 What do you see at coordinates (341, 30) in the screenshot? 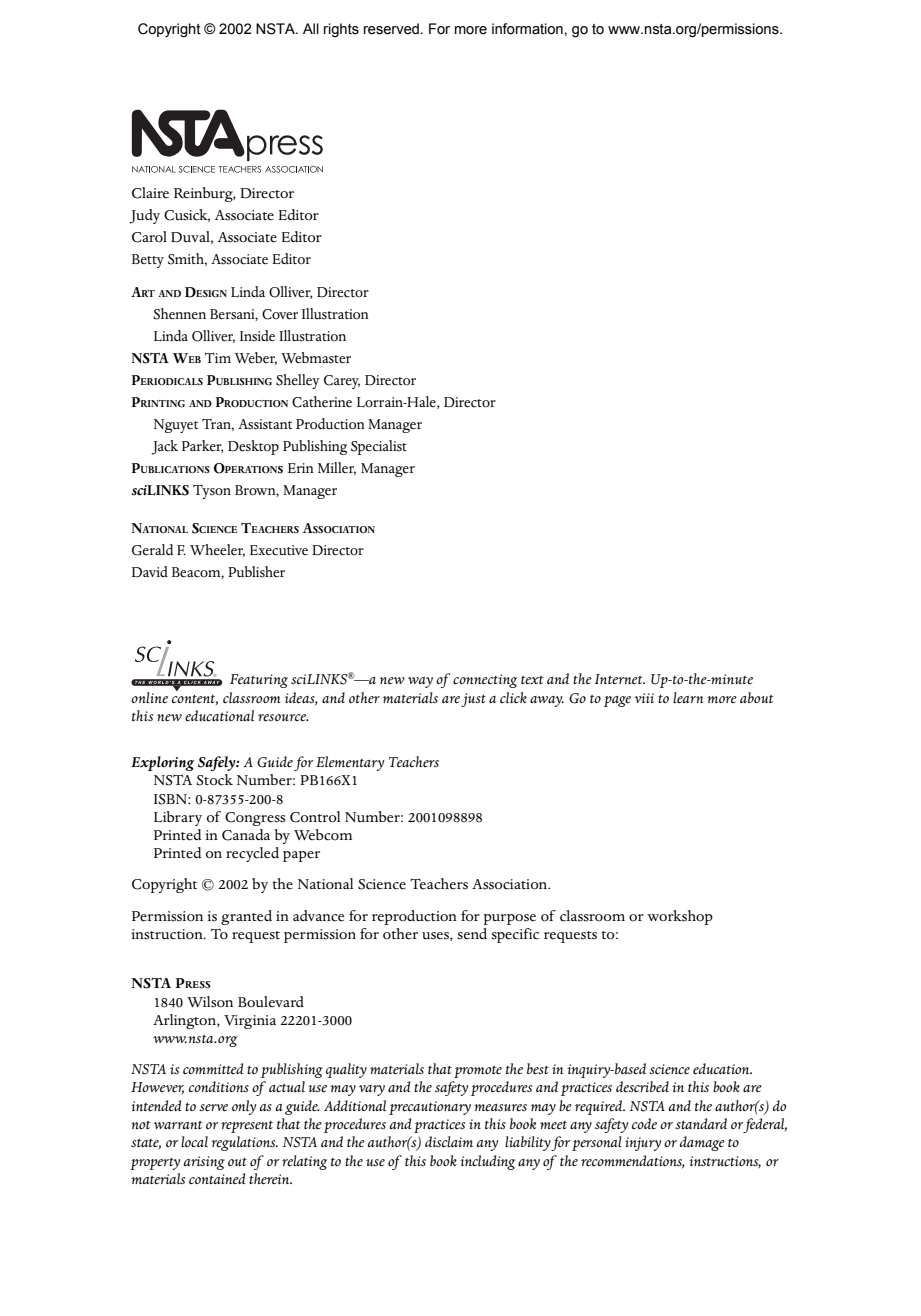
I see `rights` at bounding box center [341, 30].
